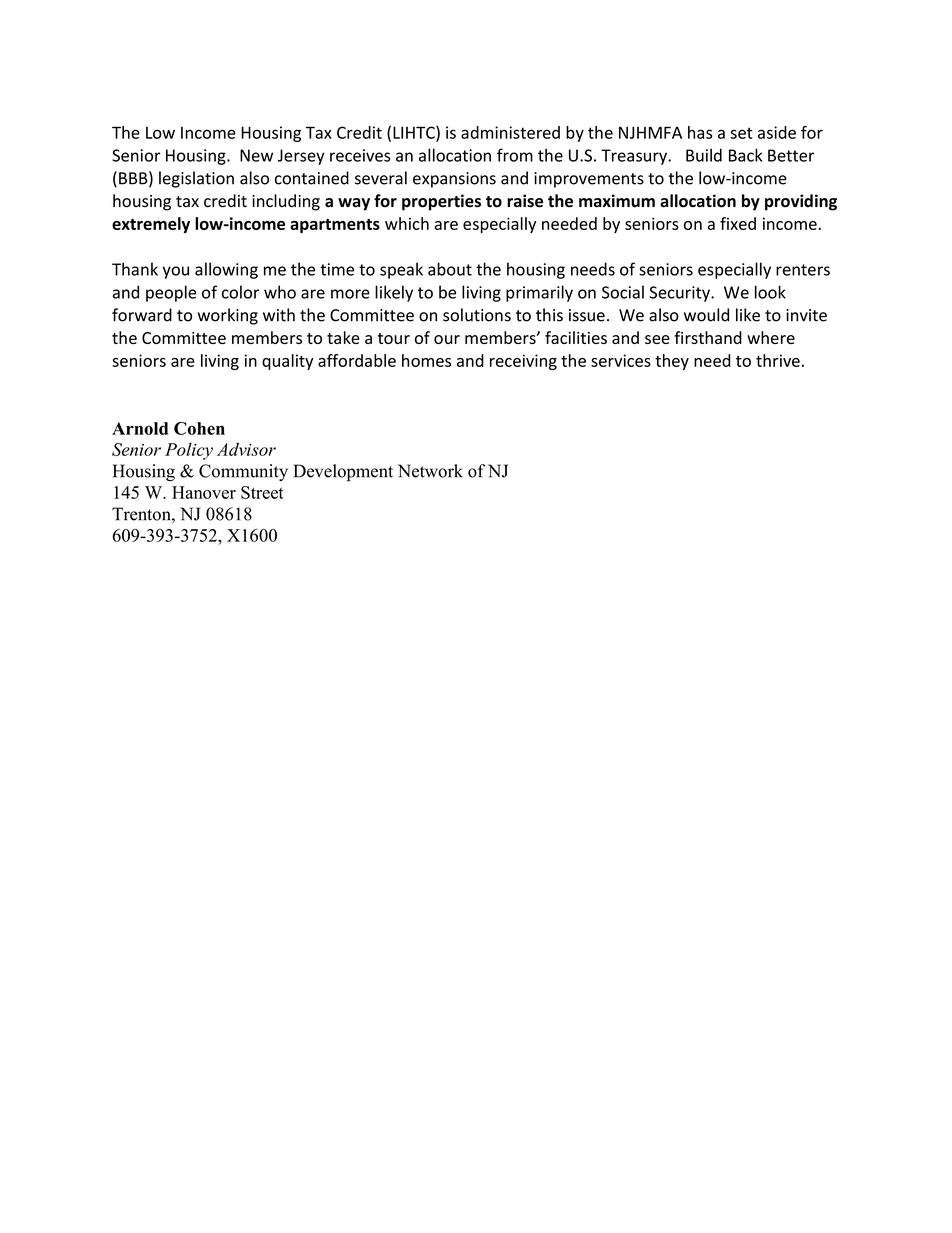 Image resolution: width=952 pixels, height=1233 pixels. I want to click on Cohen, so click(199, 428).
